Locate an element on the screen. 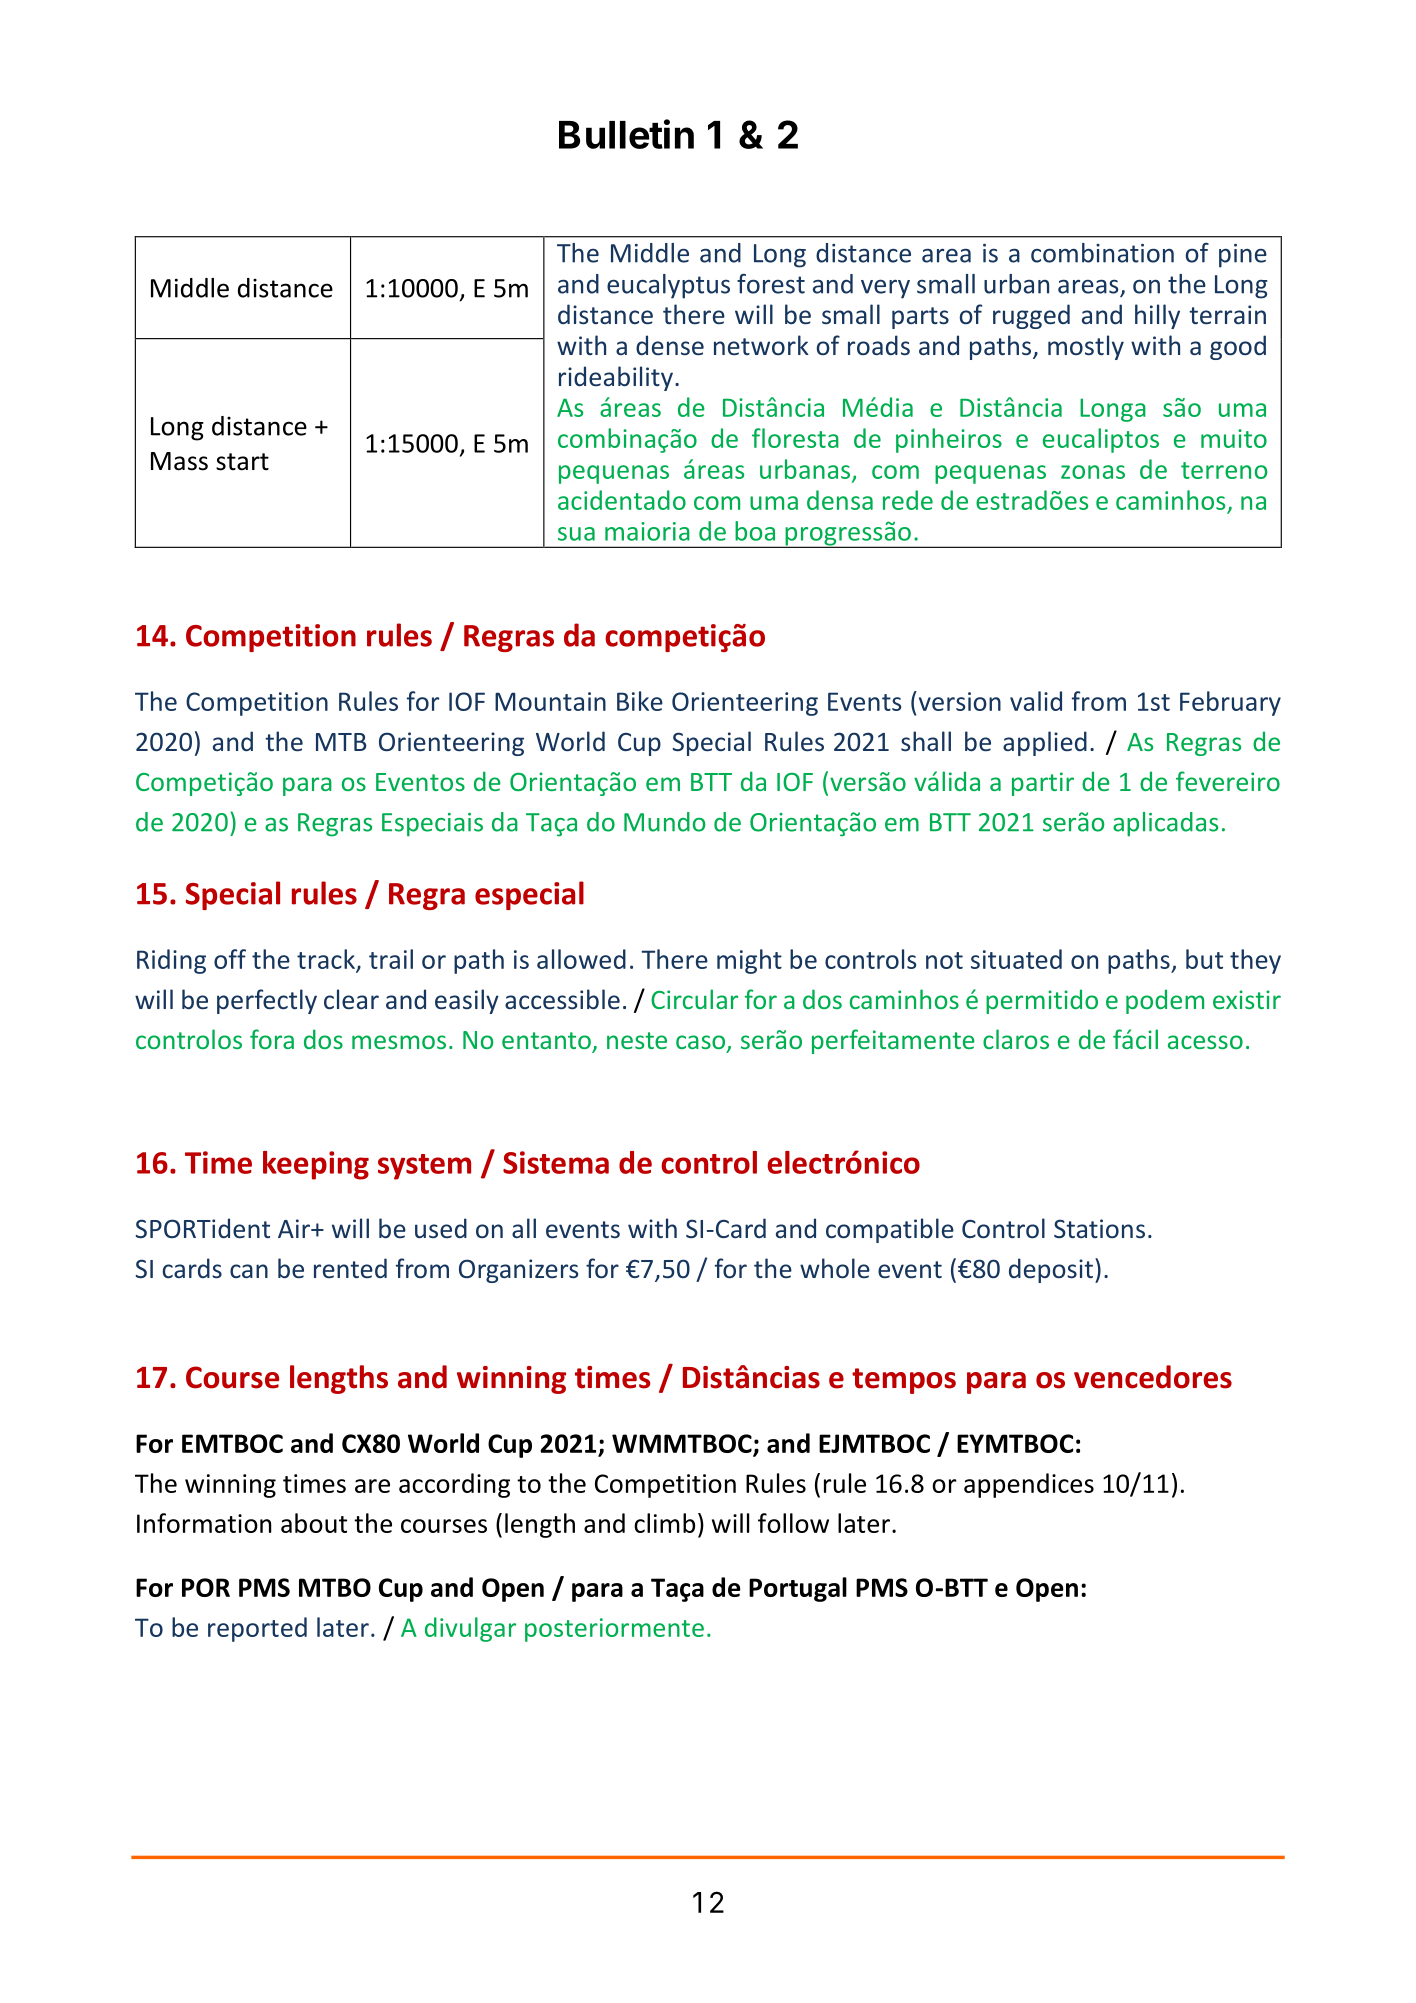 This screenshot has width=1416, height=2003. appendices is located at coordinates (1029, 1485).
